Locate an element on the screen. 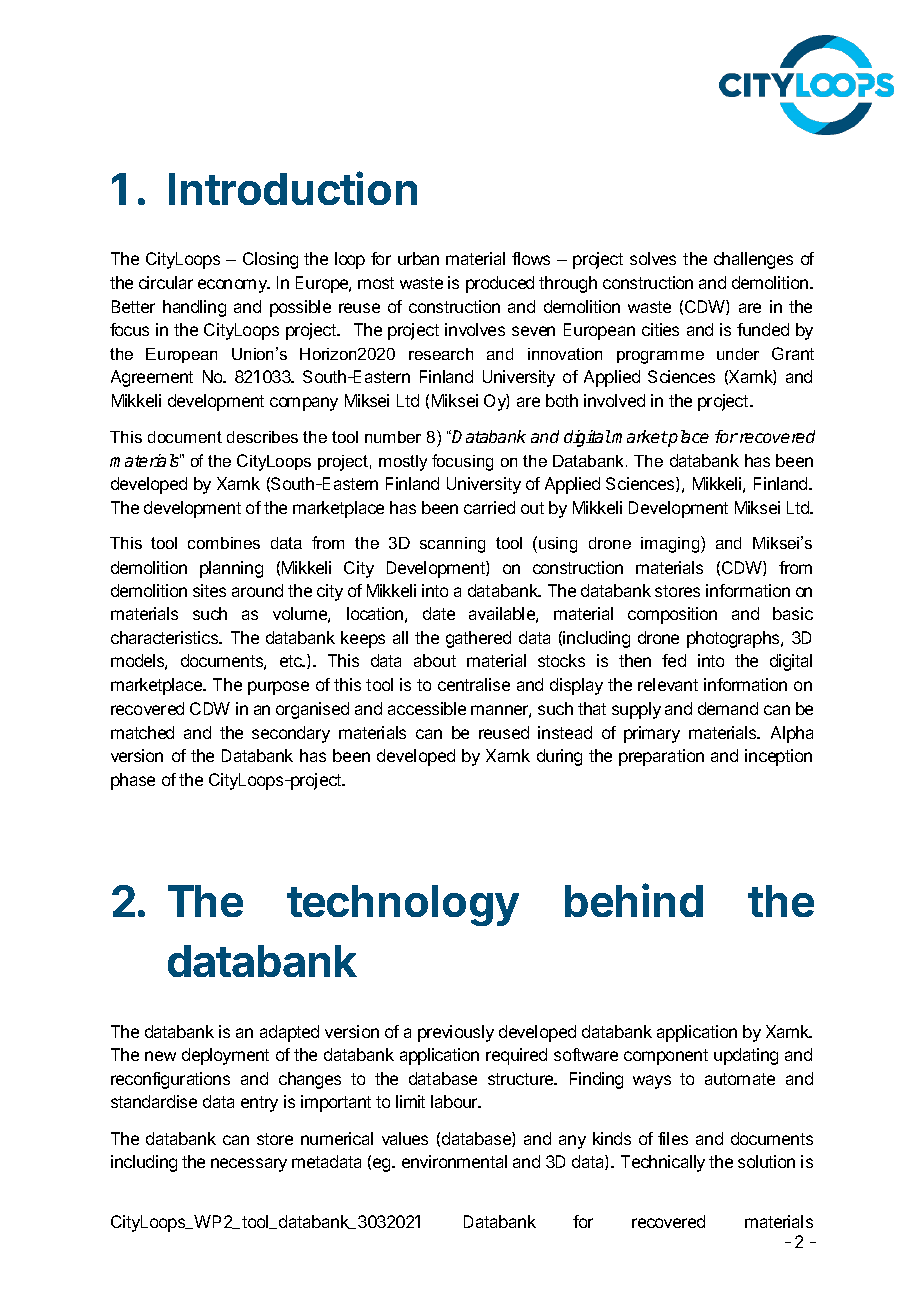 The width and height of the screenshot is (924, 1308). preparation is located at coordinates (661, 757).
